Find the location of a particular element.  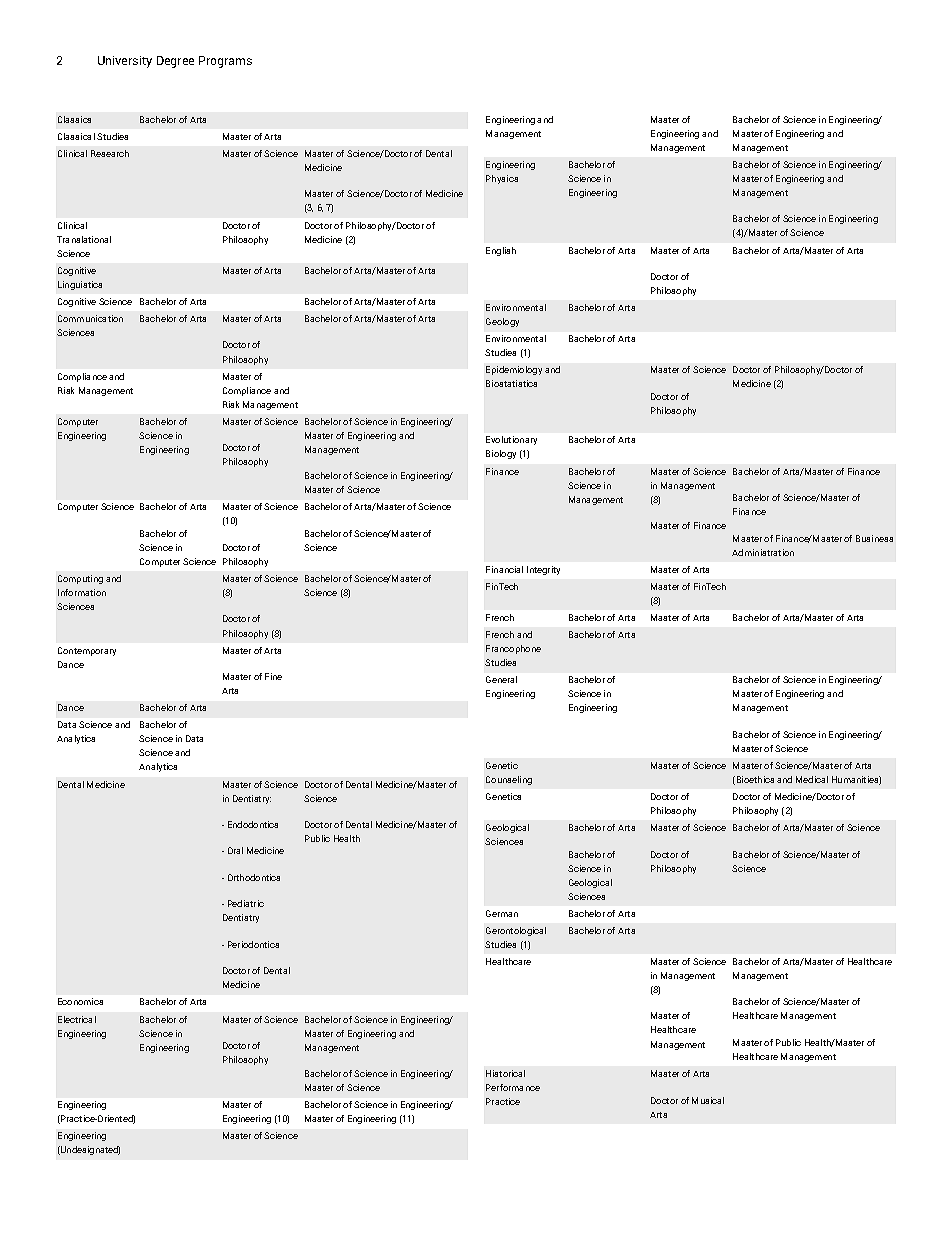

Undesignated is located at coordinates (89, 1150).
